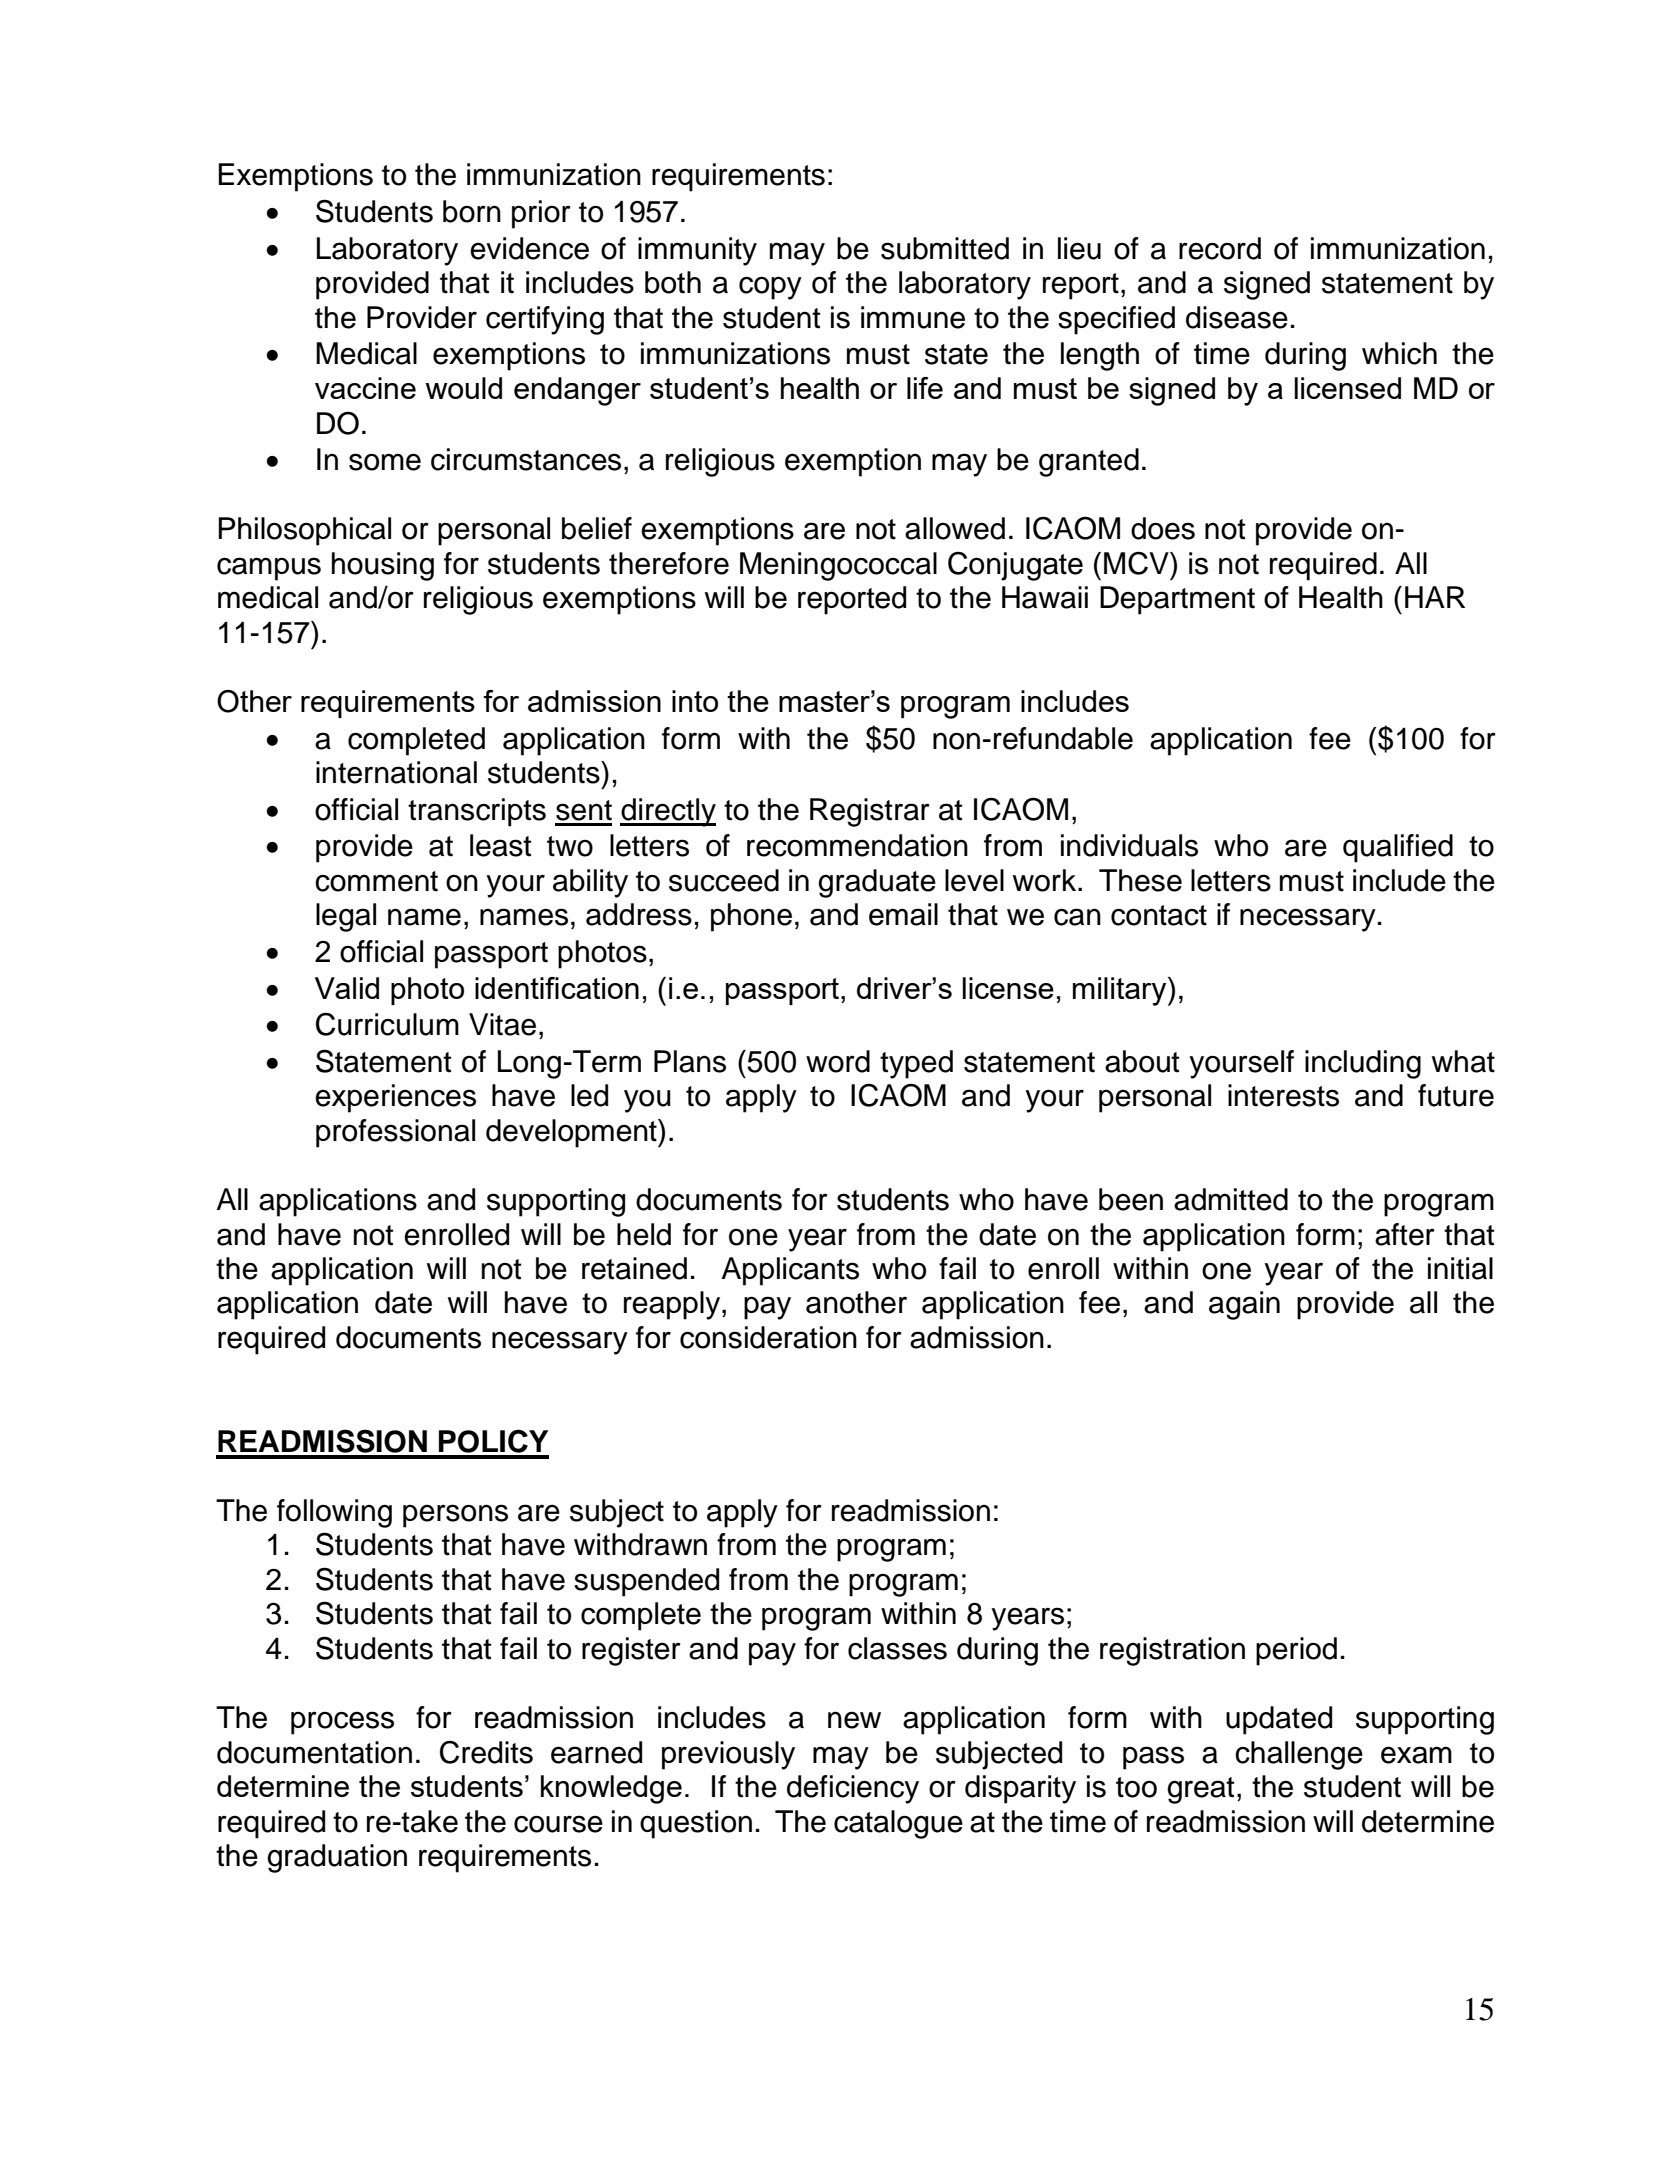 This page has height=2163, width=1672. Describe the element at coordinates (304, 531) in the page. I see `Philosophical` at that location.
